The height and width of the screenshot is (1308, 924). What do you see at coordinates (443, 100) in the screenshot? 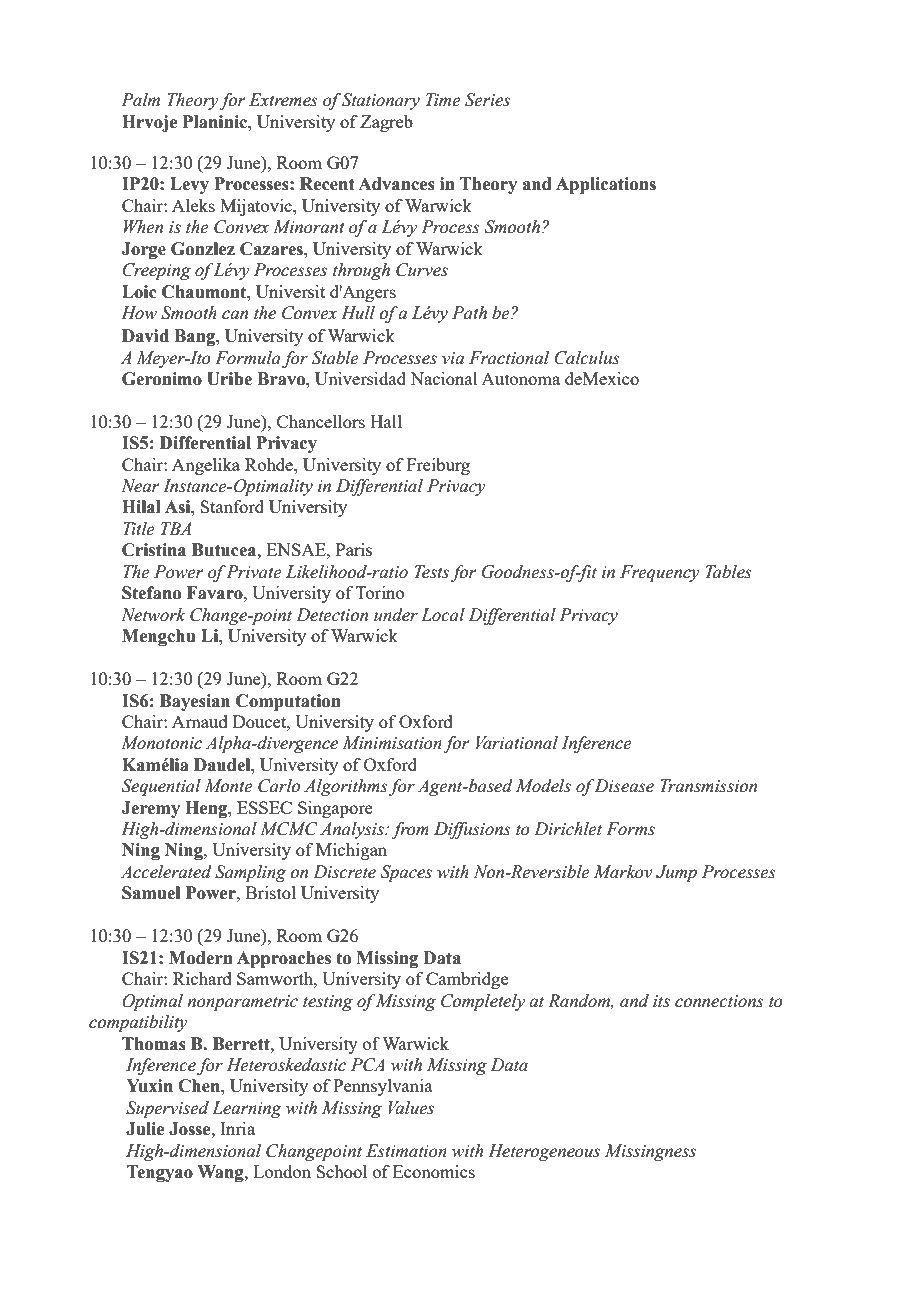
I see `Time` at bounding box center [443, 100].
